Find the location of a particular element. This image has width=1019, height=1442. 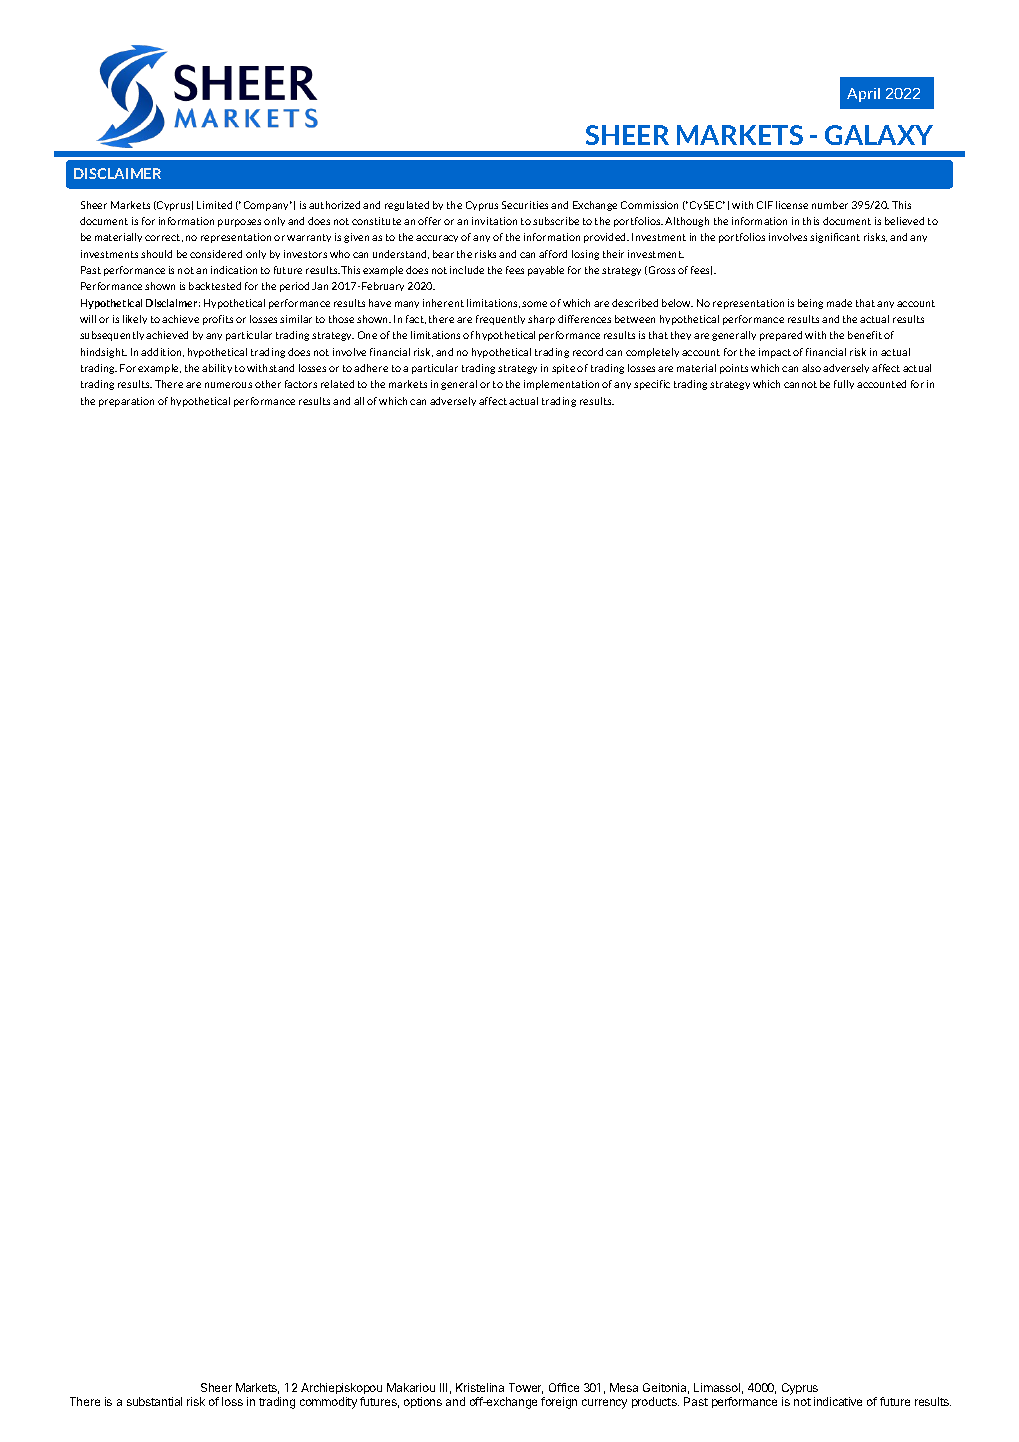

substantial is located at coordinates (154, 1401).
